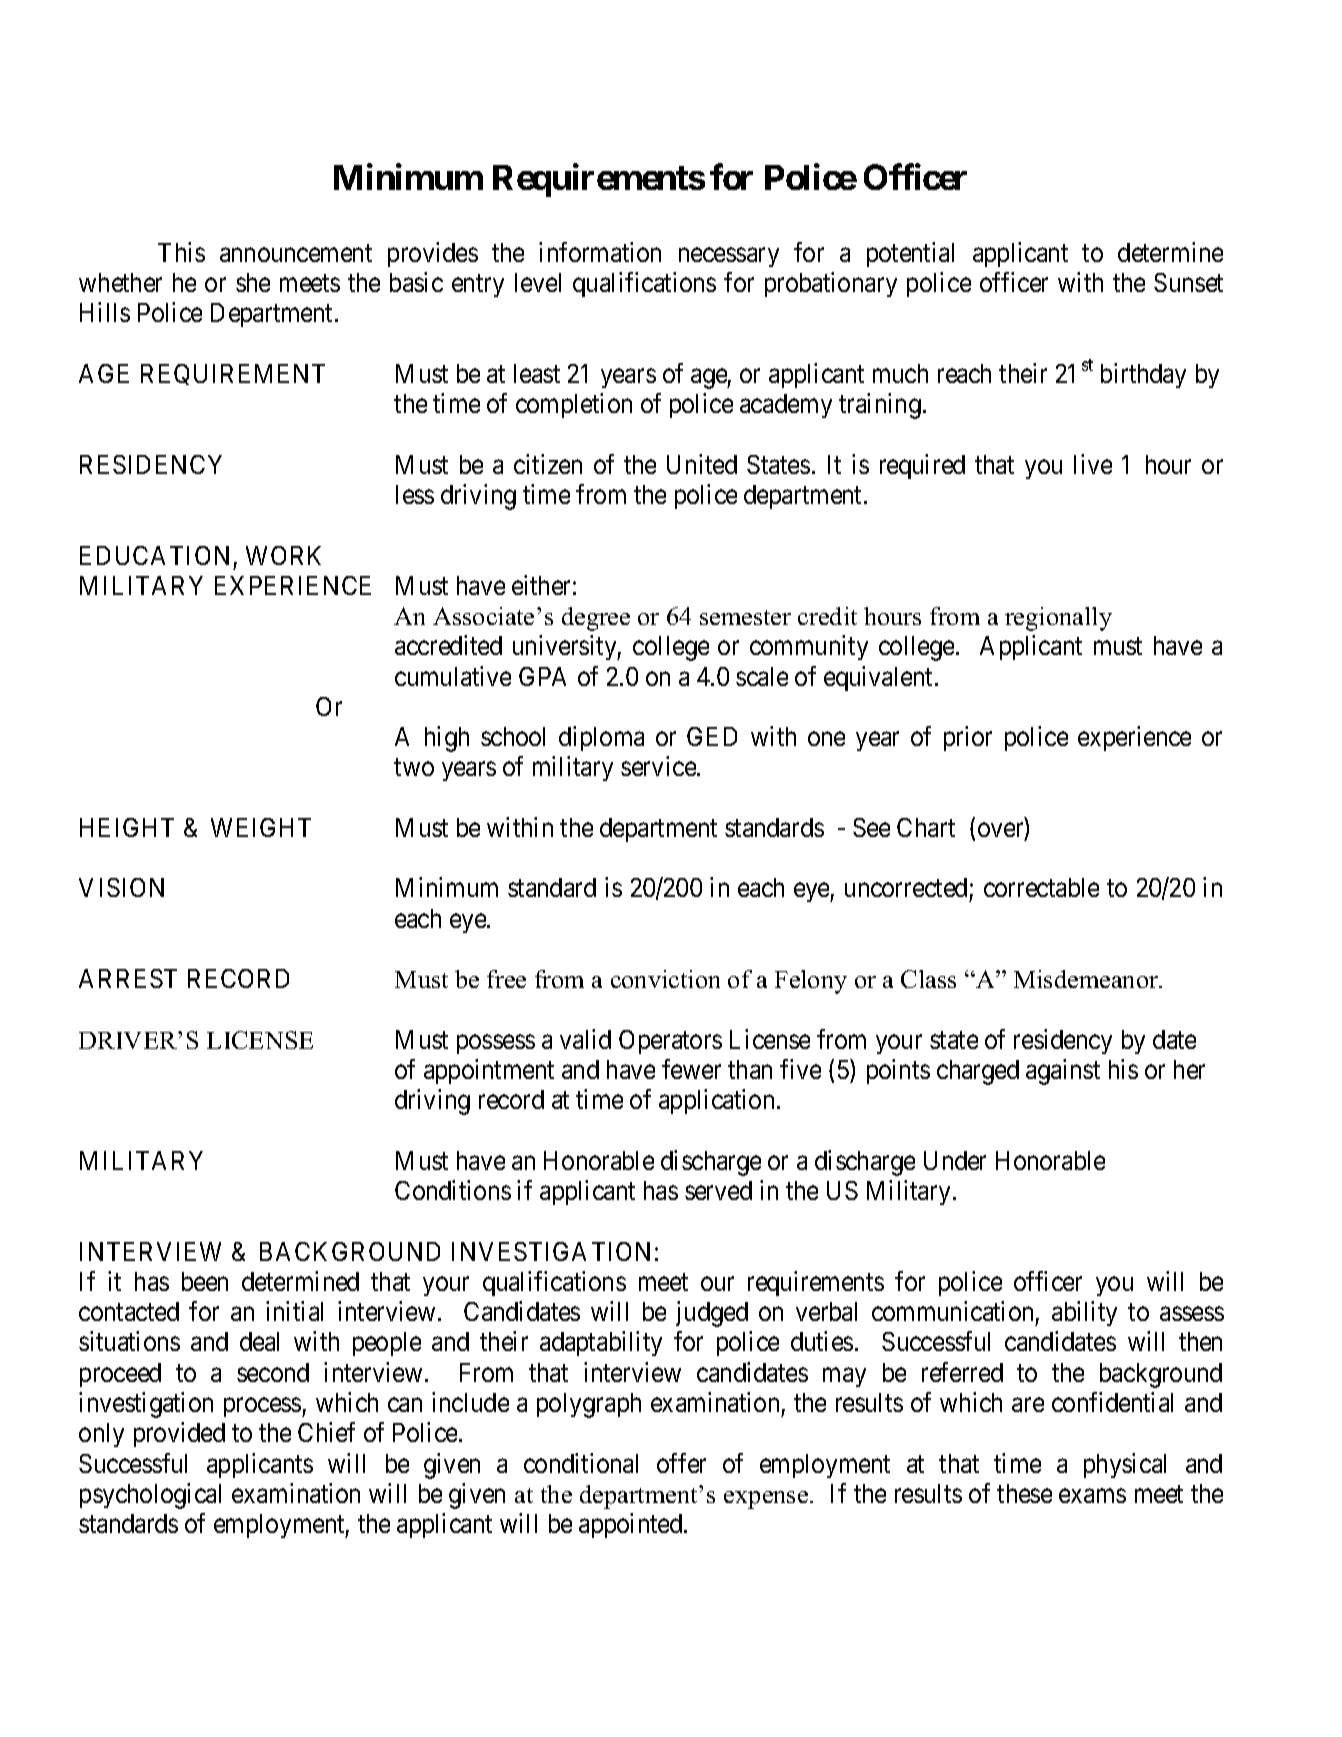 Image resolution: width=1342 pixels, height=1737 pixels. What do you see at coordinates (718, 1190) in the screenshot?
I see `served` at bounding box center [718, 1190].
